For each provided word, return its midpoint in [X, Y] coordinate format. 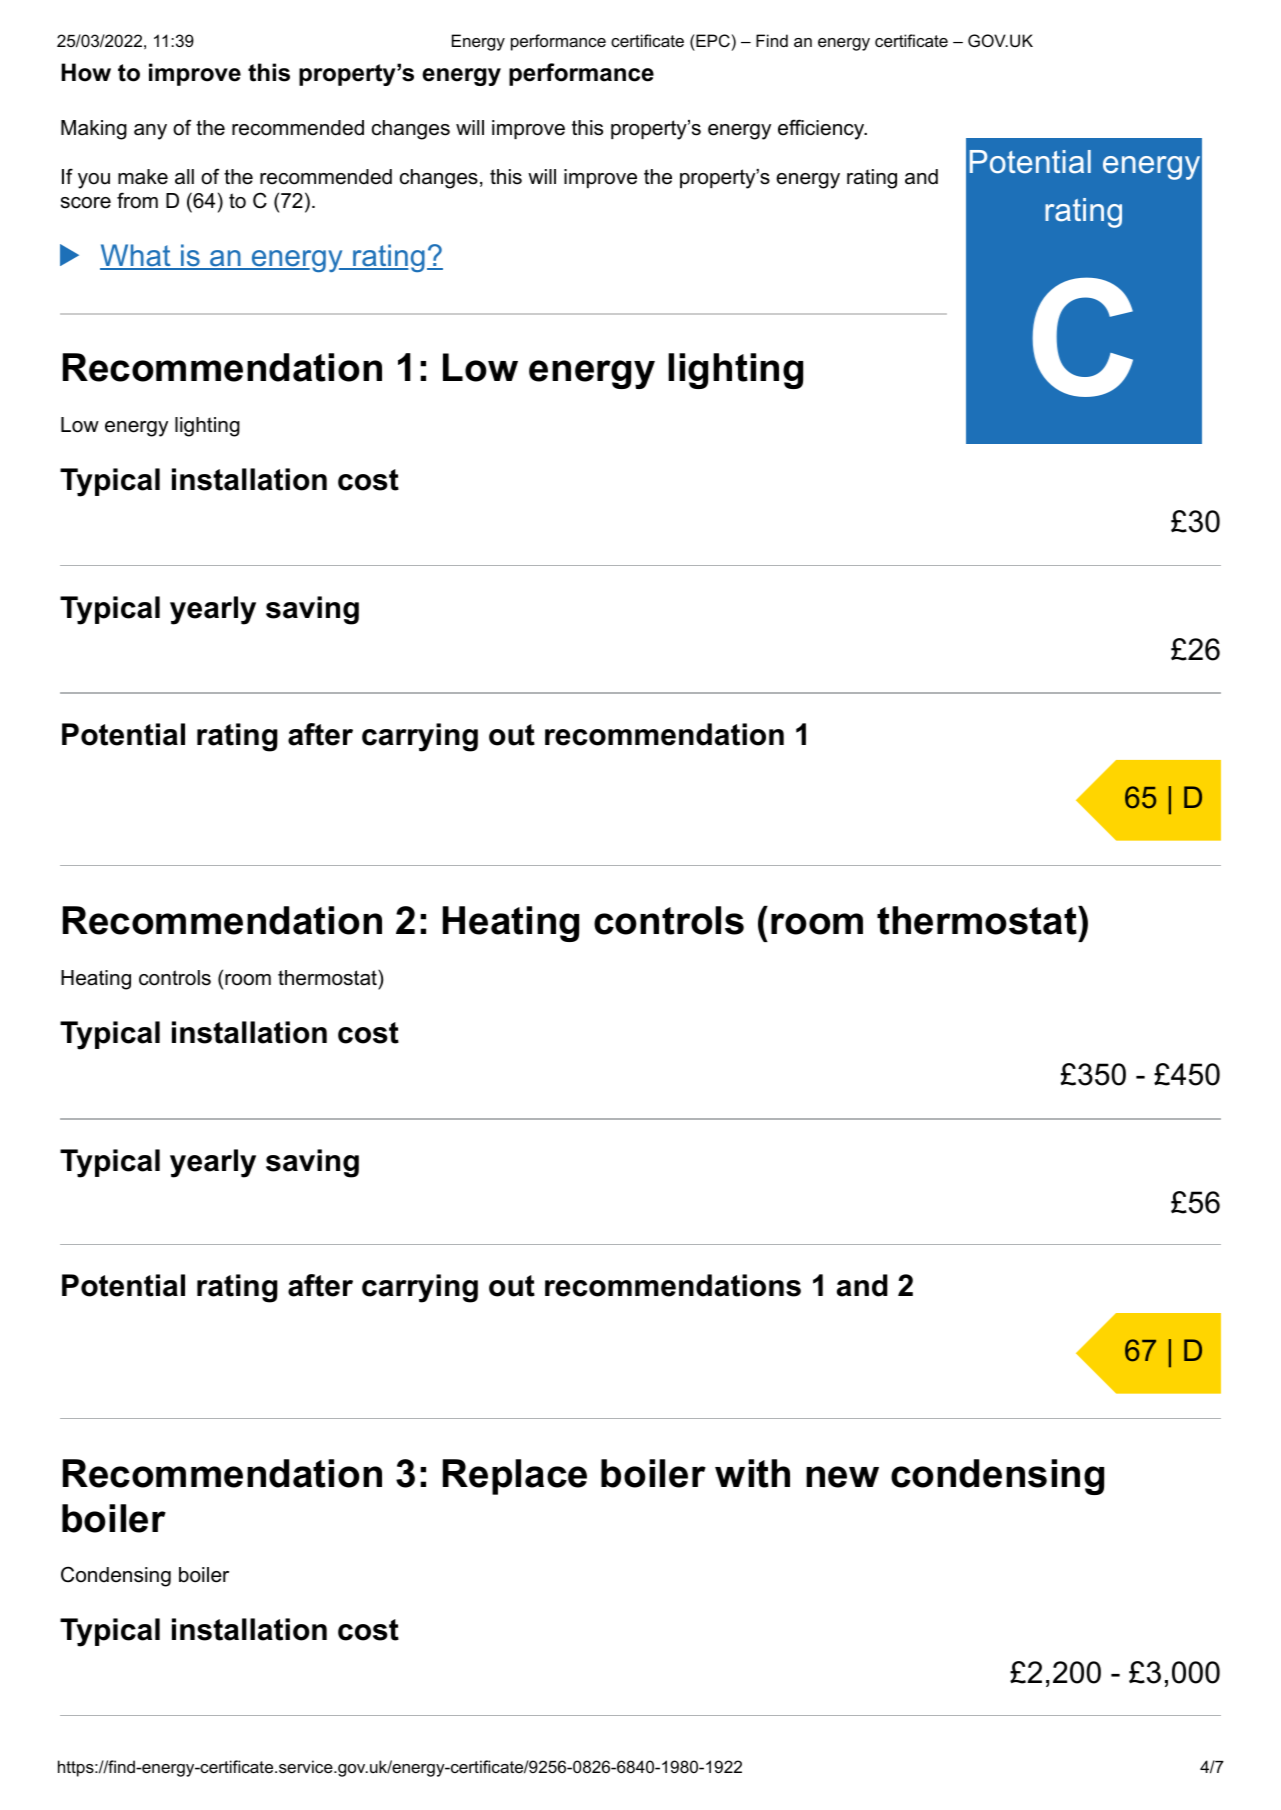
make [143, 177]
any [150, 132]
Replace [515, 1477]
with [752, 1473]
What [136, 256]
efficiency [822, 129]
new [842, 1477]
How [86, 72]
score [86, 203]
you [94, 181]
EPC [712, 40]
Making [94, 130]
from [137, 200]
